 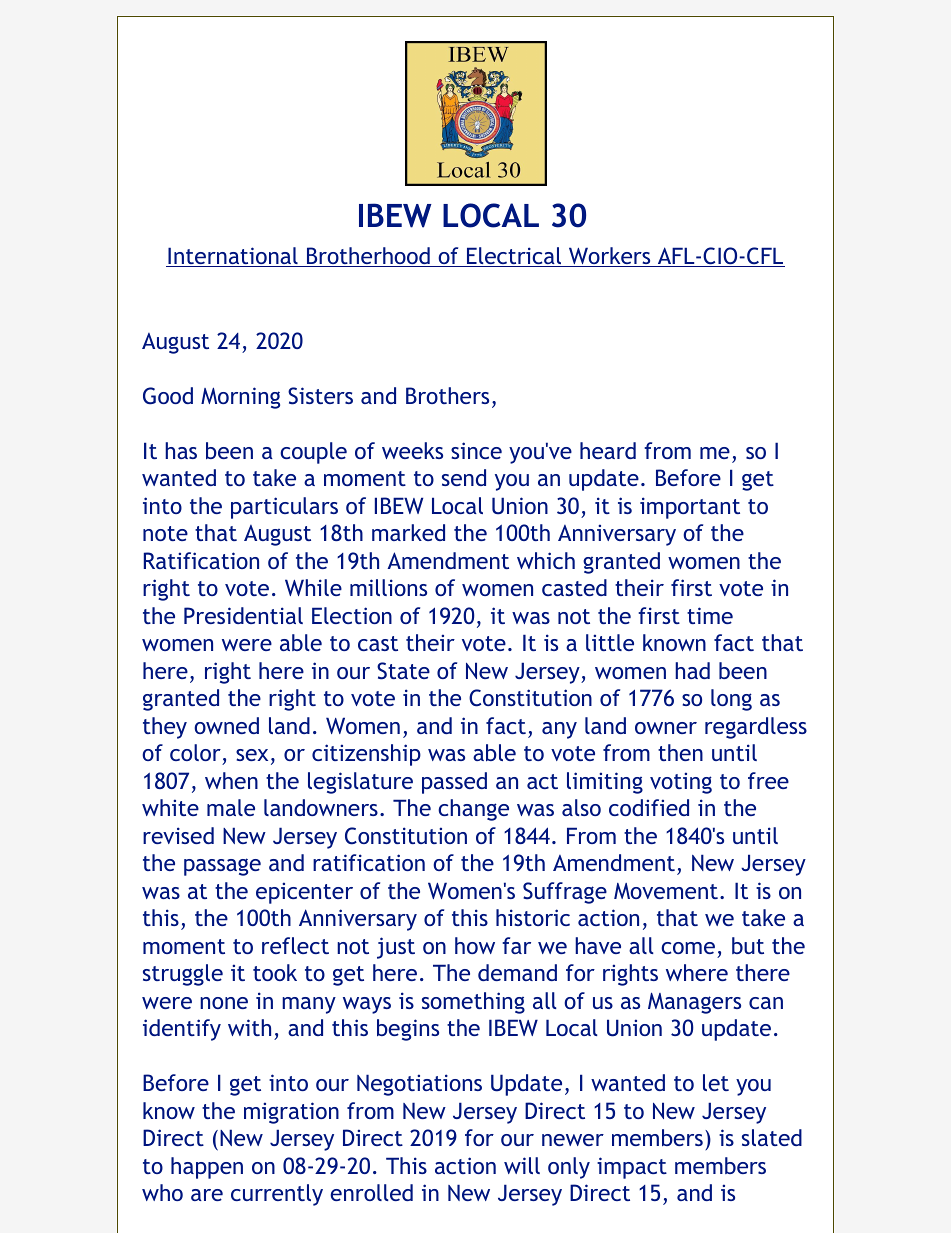 I want to click on International, so click(x=233, y=257).
